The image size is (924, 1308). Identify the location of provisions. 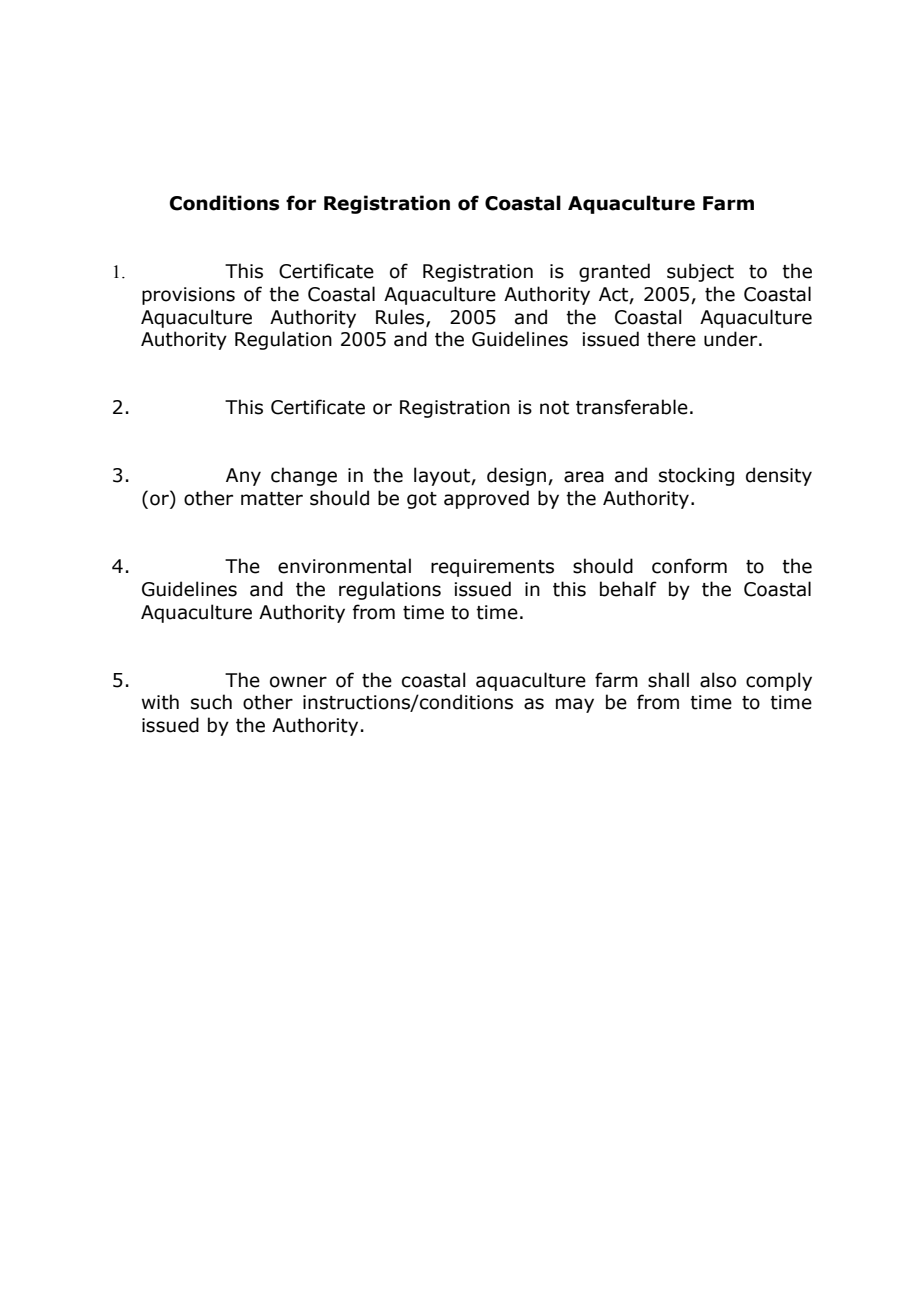
(188, 296).
